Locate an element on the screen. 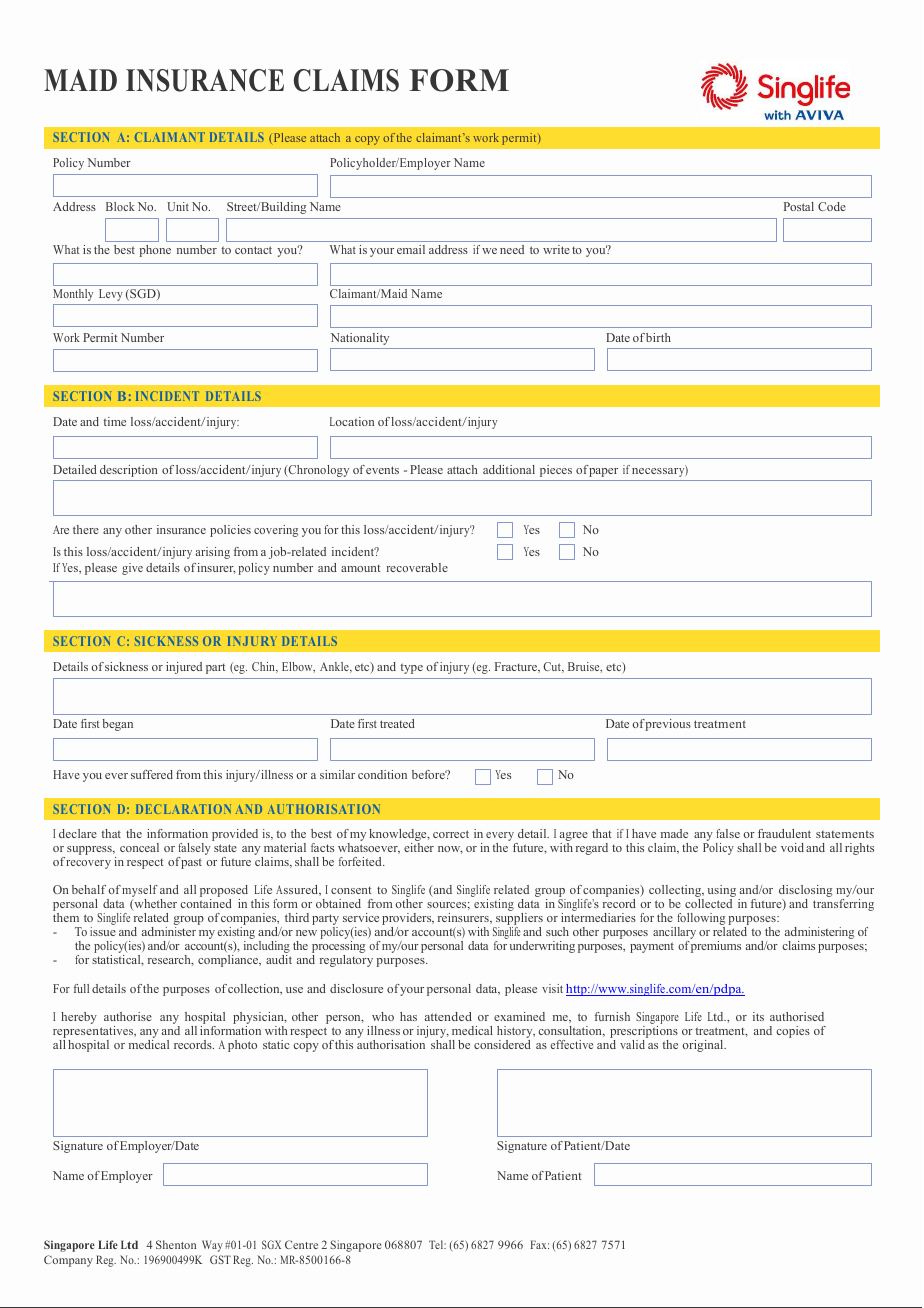 The height and width of the screenshot is (1308, 924). Postal is located at coordinates (799, 206).
